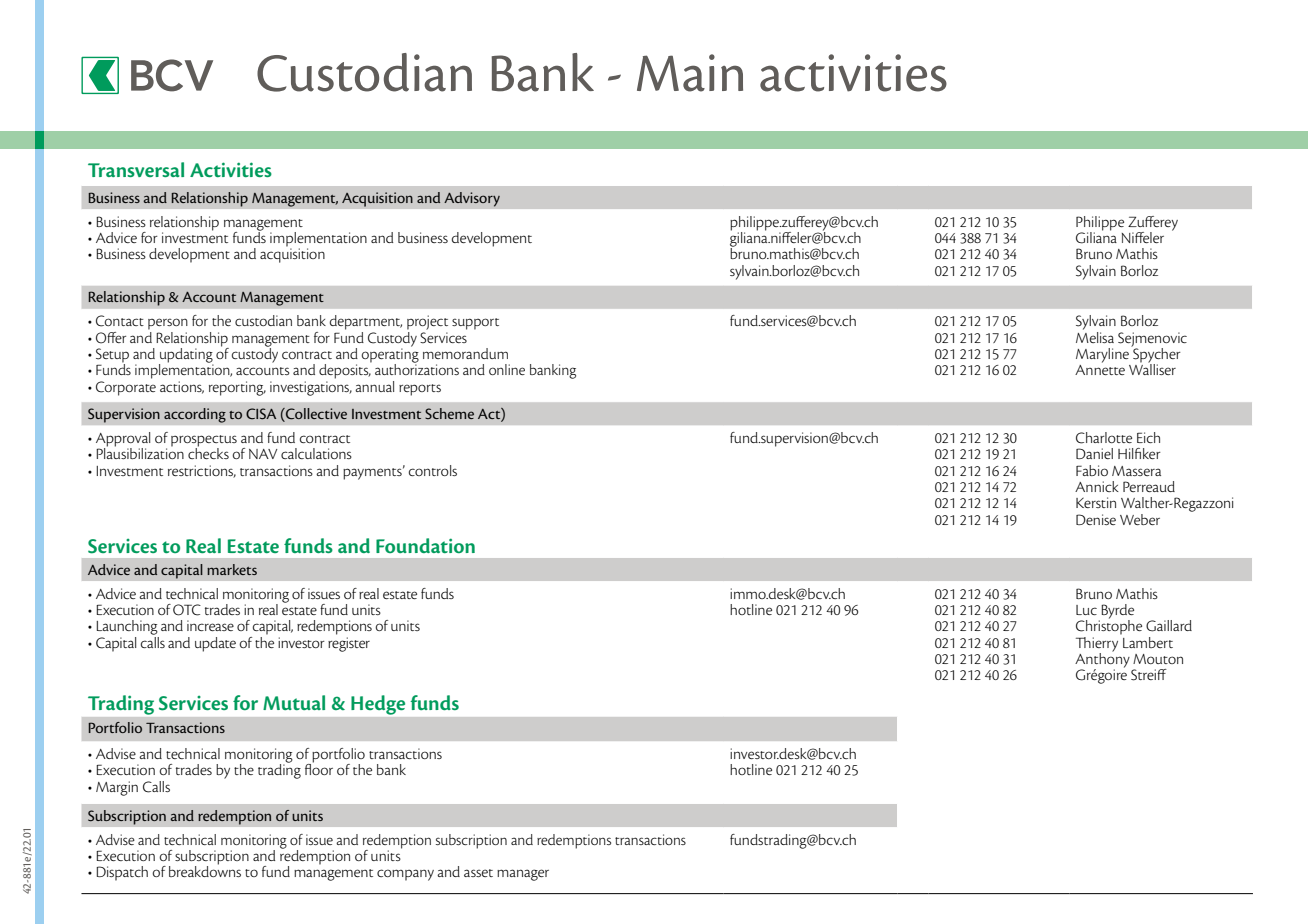 Image resolution: width=1308 pixels, height=924 pixels. Describe the element at coordinates (425, 545) in the image. I see `Foundation` at that location.
